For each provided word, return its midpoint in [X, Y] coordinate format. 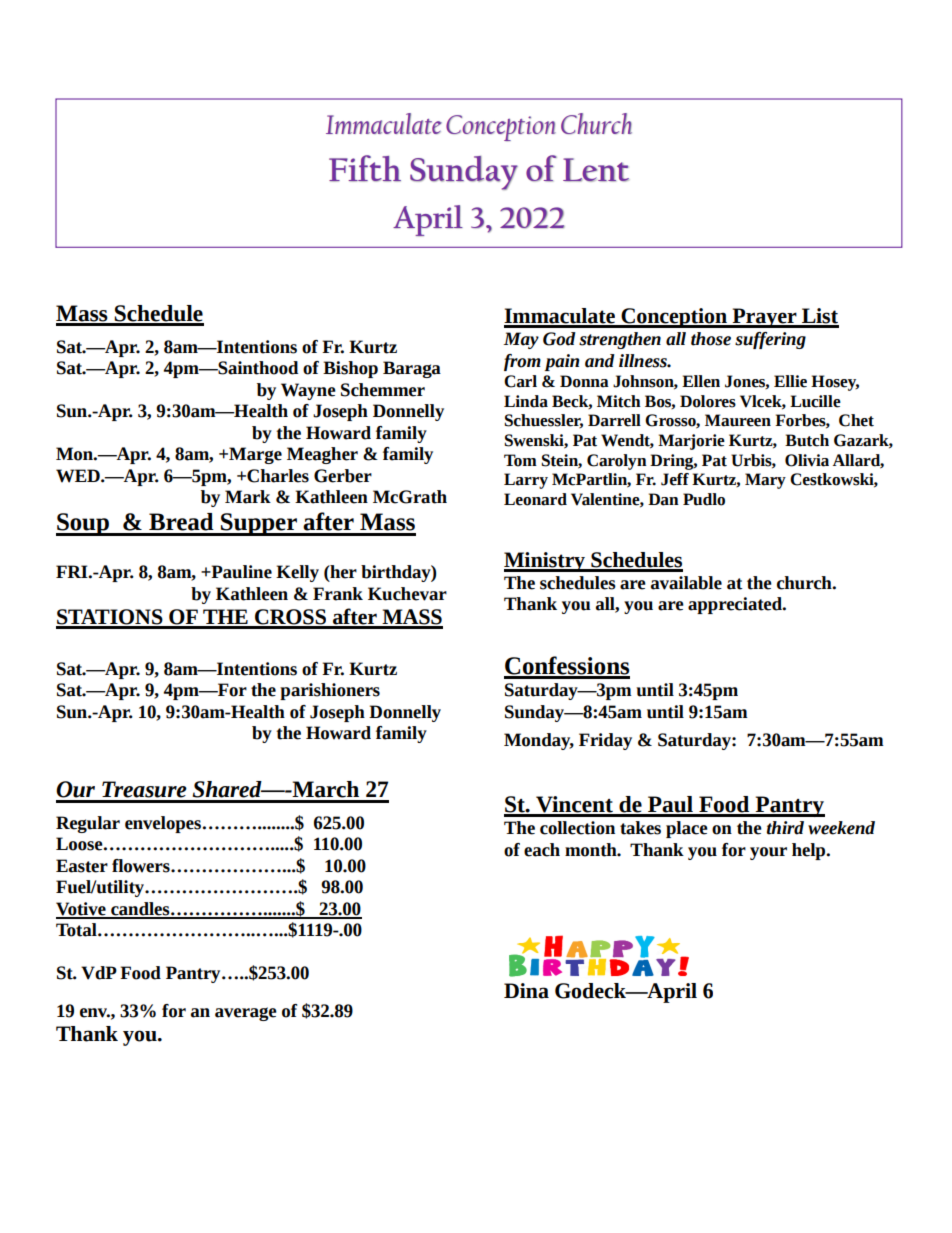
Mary [765, 481]
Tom [520, 460]
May [521, 340]
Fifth [365, 168]
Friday [605, 741]
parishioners [330, 691]
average [246, 1014]
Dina [526, 991]
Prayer [765, 318]
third [785, 828]
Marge [254, 455]
